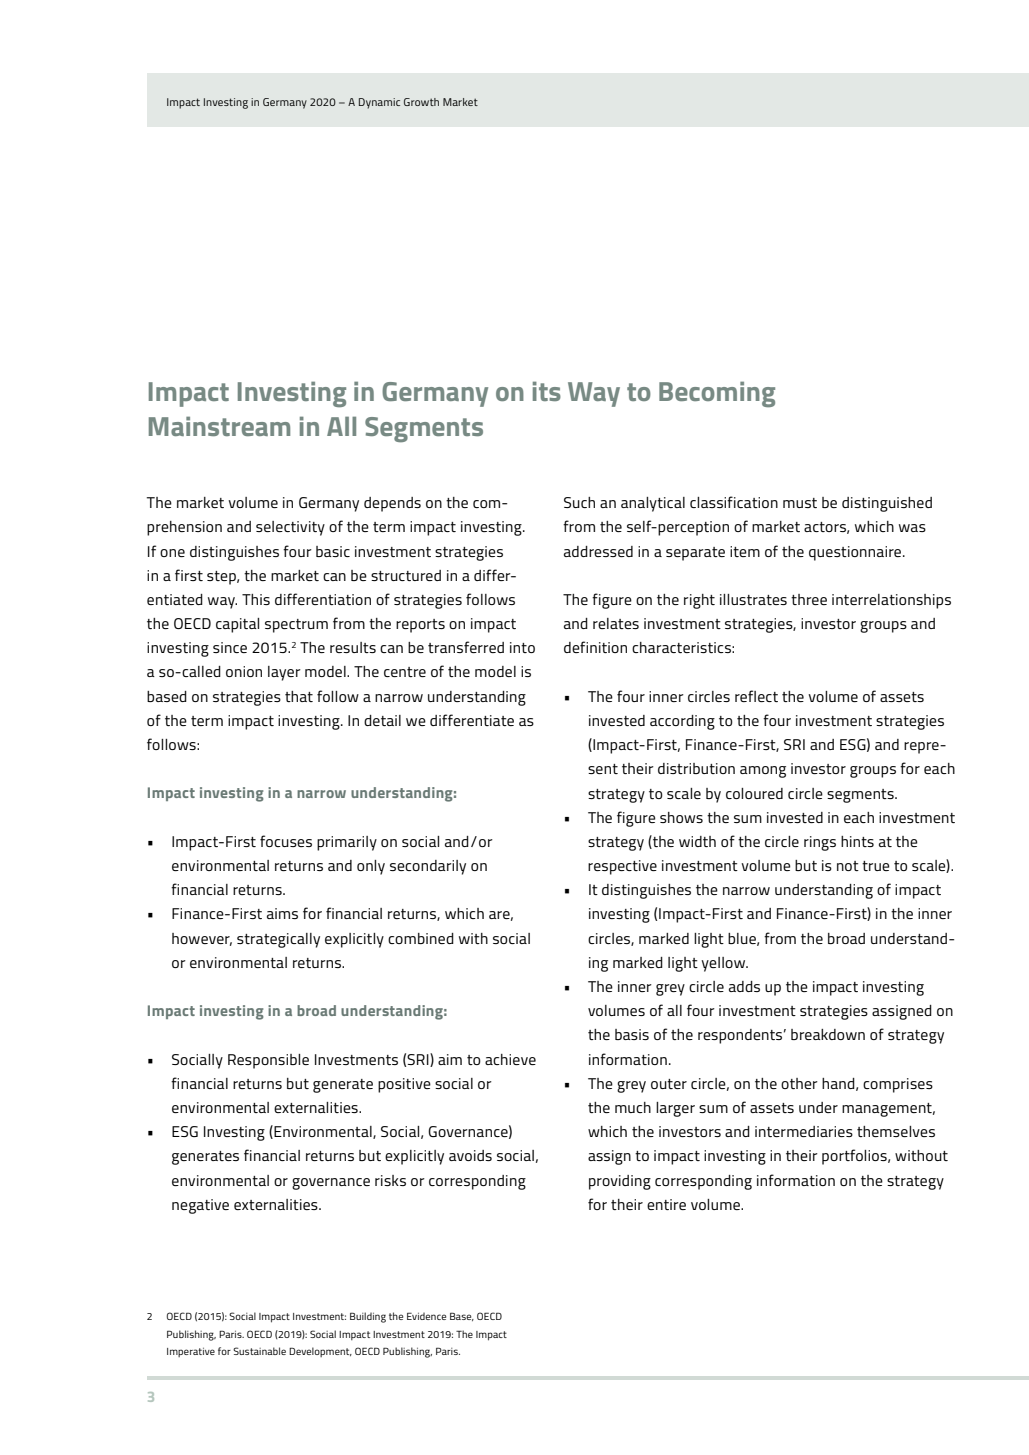 The image size is (1029, 1455). What do you see at coordinates (756, 696) in the image?
I see `reflect` at bounding box center [756, 696].
